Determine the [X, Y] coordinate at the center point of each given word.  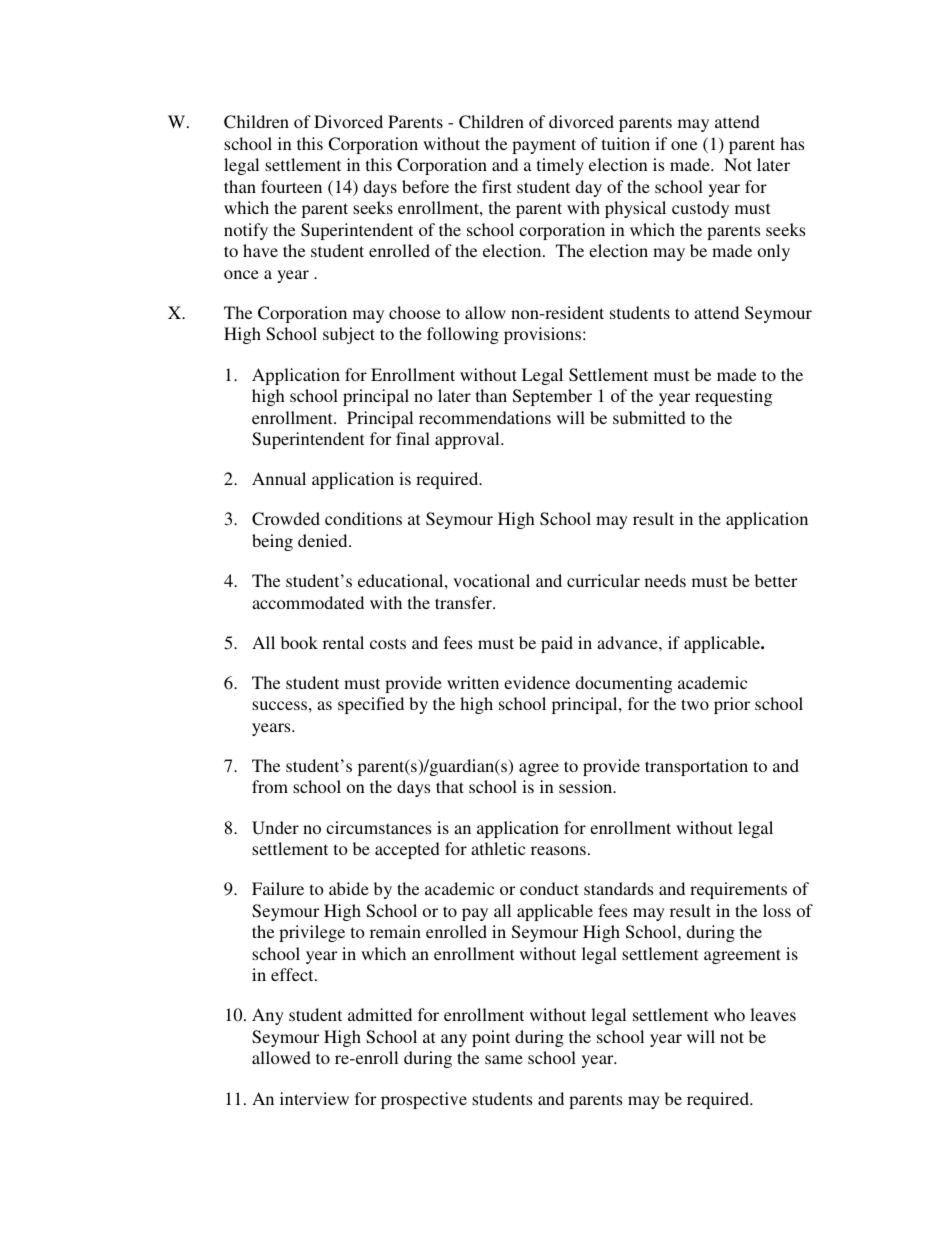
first [497, 186]
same [504, 1059]
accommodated [308, 602]
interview [314, 1098]
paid [557, 644]
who [729, 1014]
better [776, 580]
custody [700, 209]
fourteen [291, 186]
